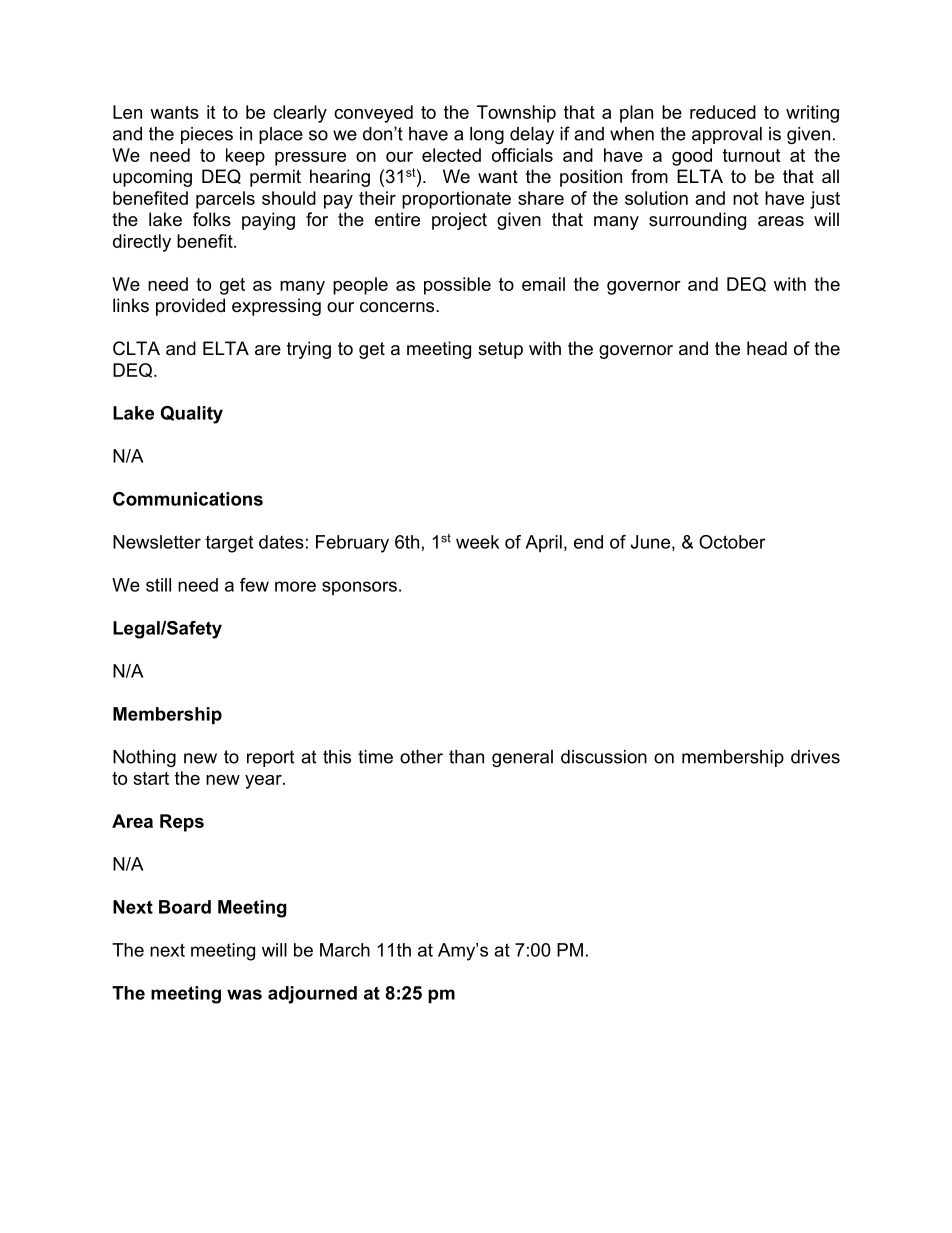 This screenshot has width=952, height=1233. I want to click on report, so click(270, 758).
